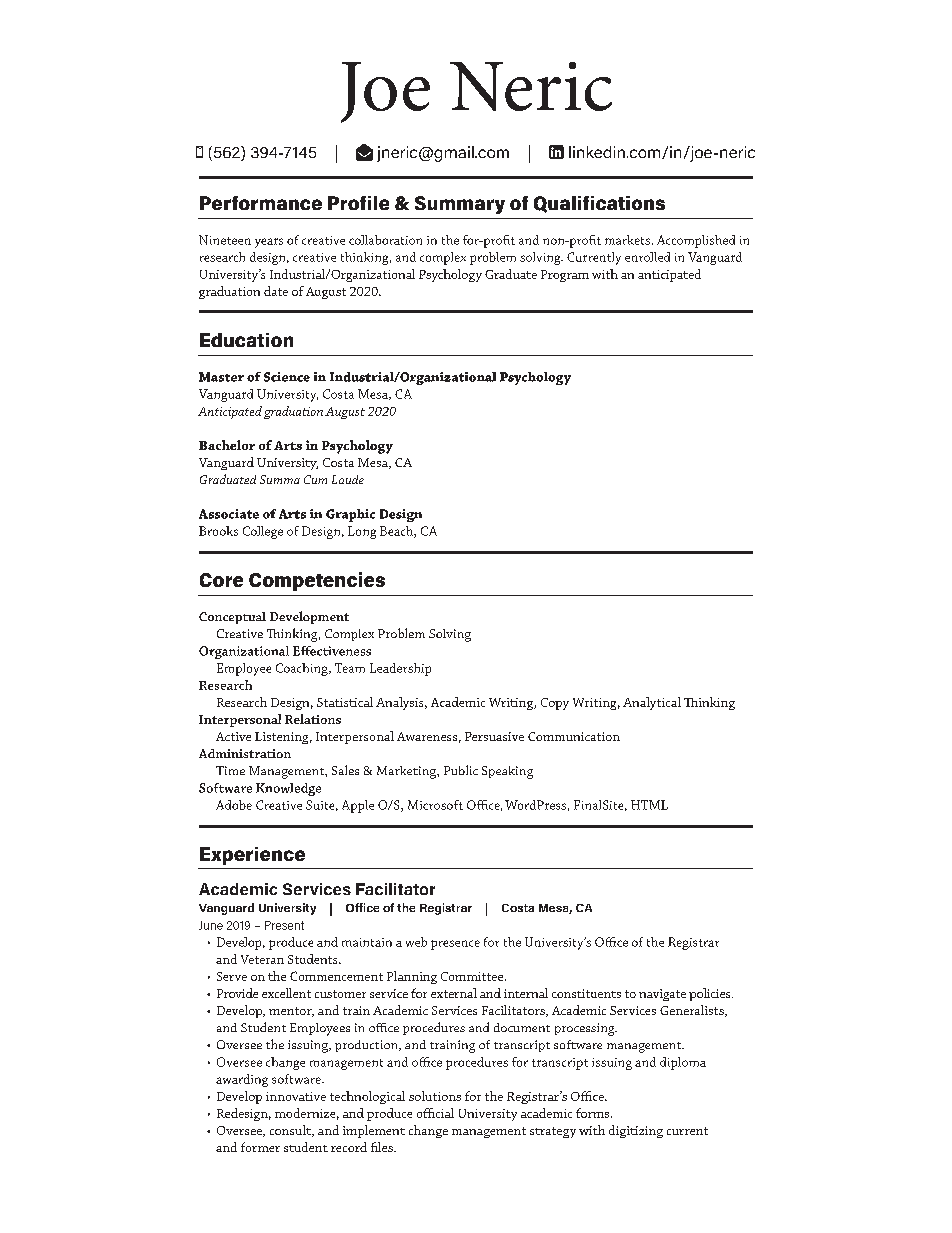 The image size is (952, 1233). What do you see at coordinates (263, 532) in the screenshot?
I see `College` at bounding box center [263, 532].
